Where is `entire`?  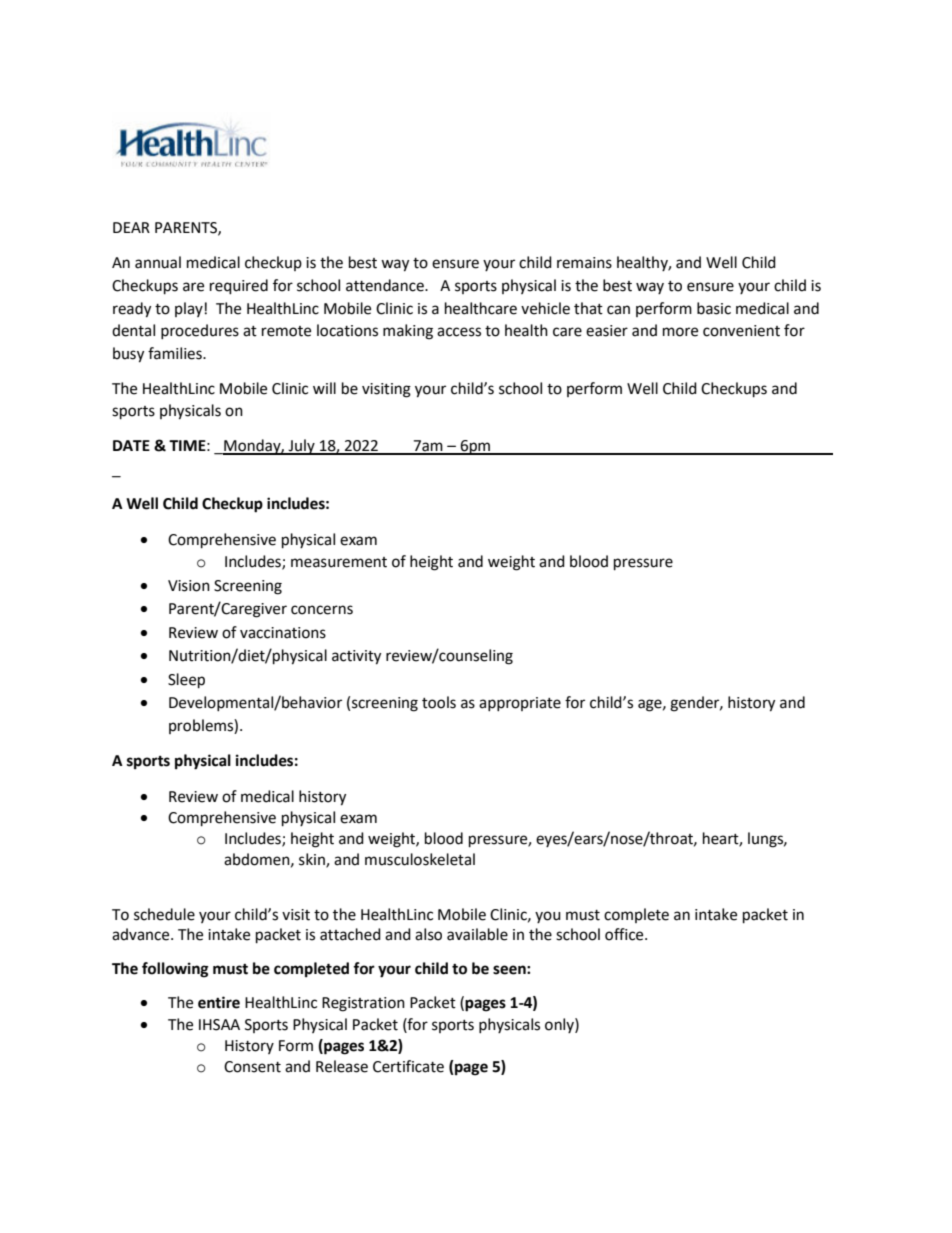 entire is located at coordinates (219, 1002).
